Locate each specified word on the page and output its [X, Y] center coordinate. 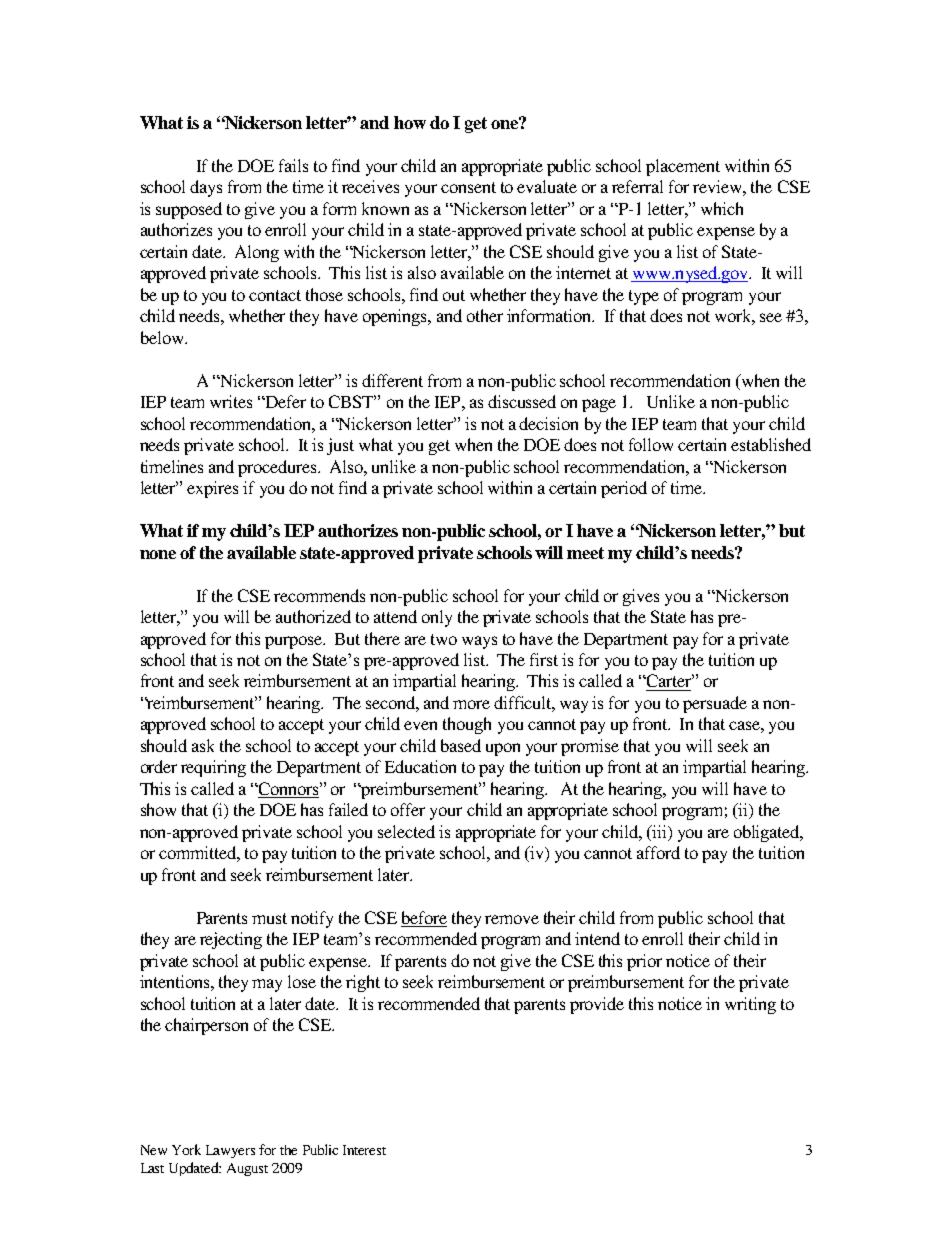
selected [406, 831]
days [206, 188]
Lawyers [230, 1151]
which [722, 208]
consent [468, 187]
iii [659, 831]
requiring [213, 768]
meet [585, 553]
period [624, 489]
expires [212, 489]
